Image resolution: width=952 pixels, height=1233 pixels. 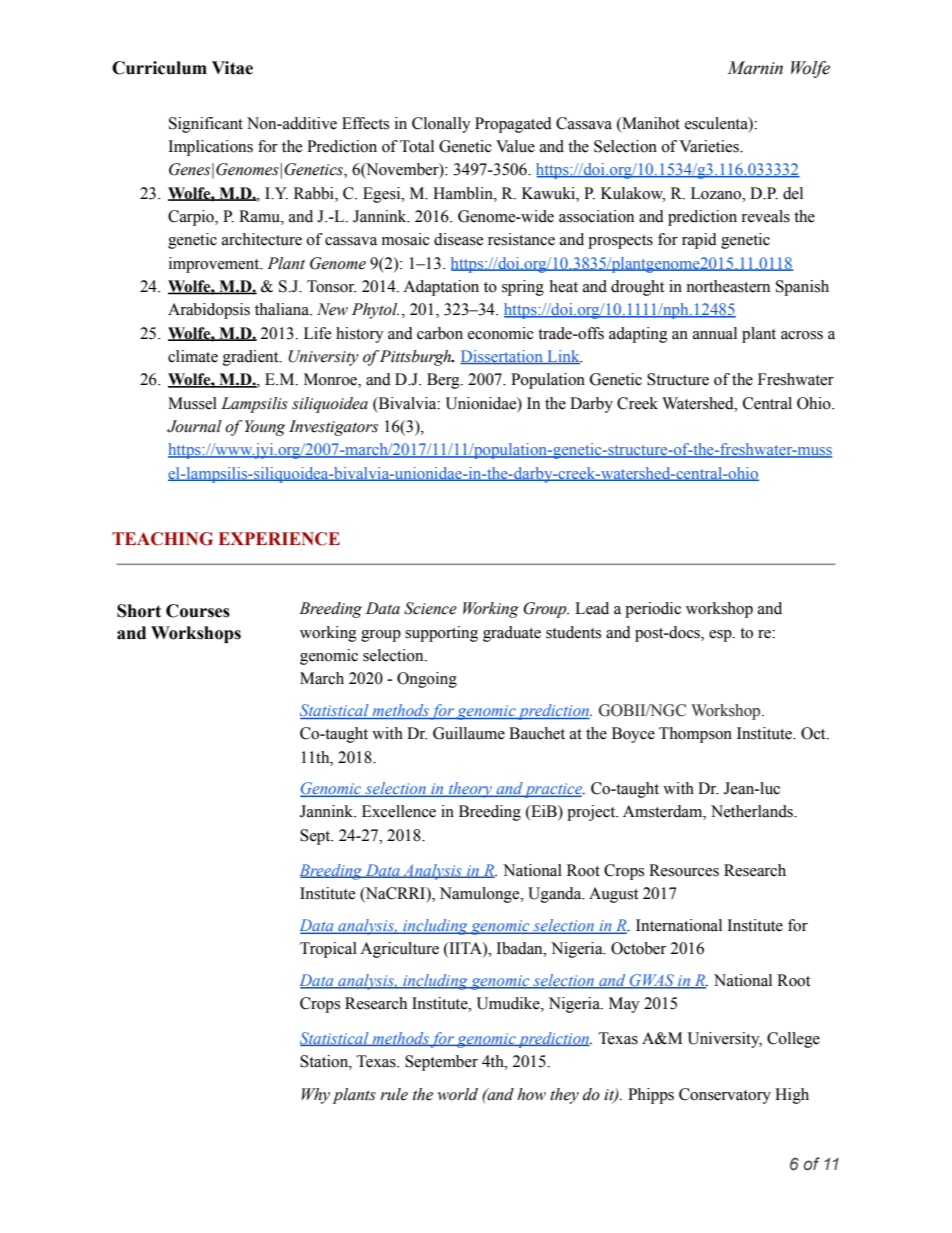 What do you see at coordinates (458, 1094) in the screenshot?
I see `world` at bounding box center [458, 1094].
